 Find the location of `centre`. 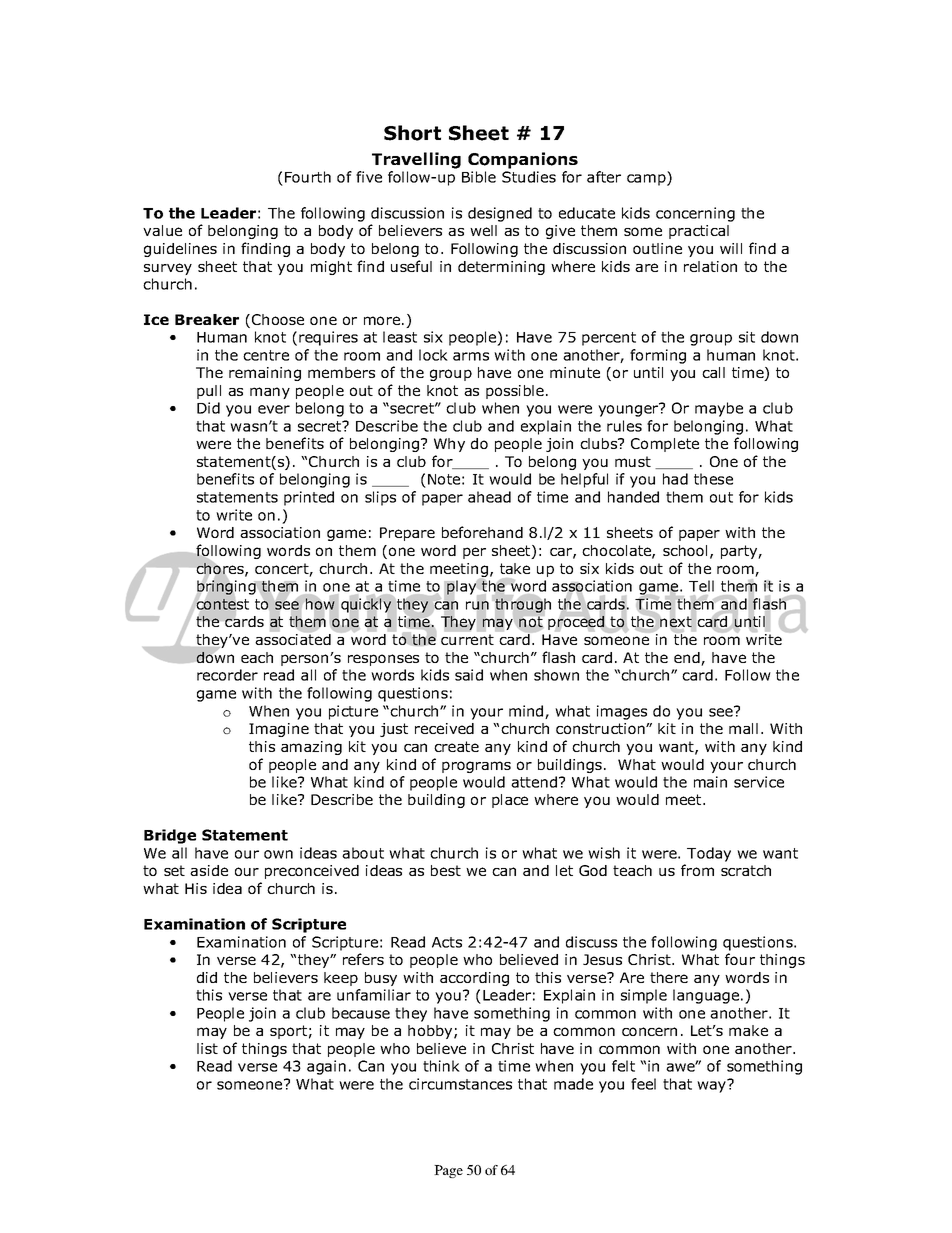

centre is located at coordinates (266, 355).
